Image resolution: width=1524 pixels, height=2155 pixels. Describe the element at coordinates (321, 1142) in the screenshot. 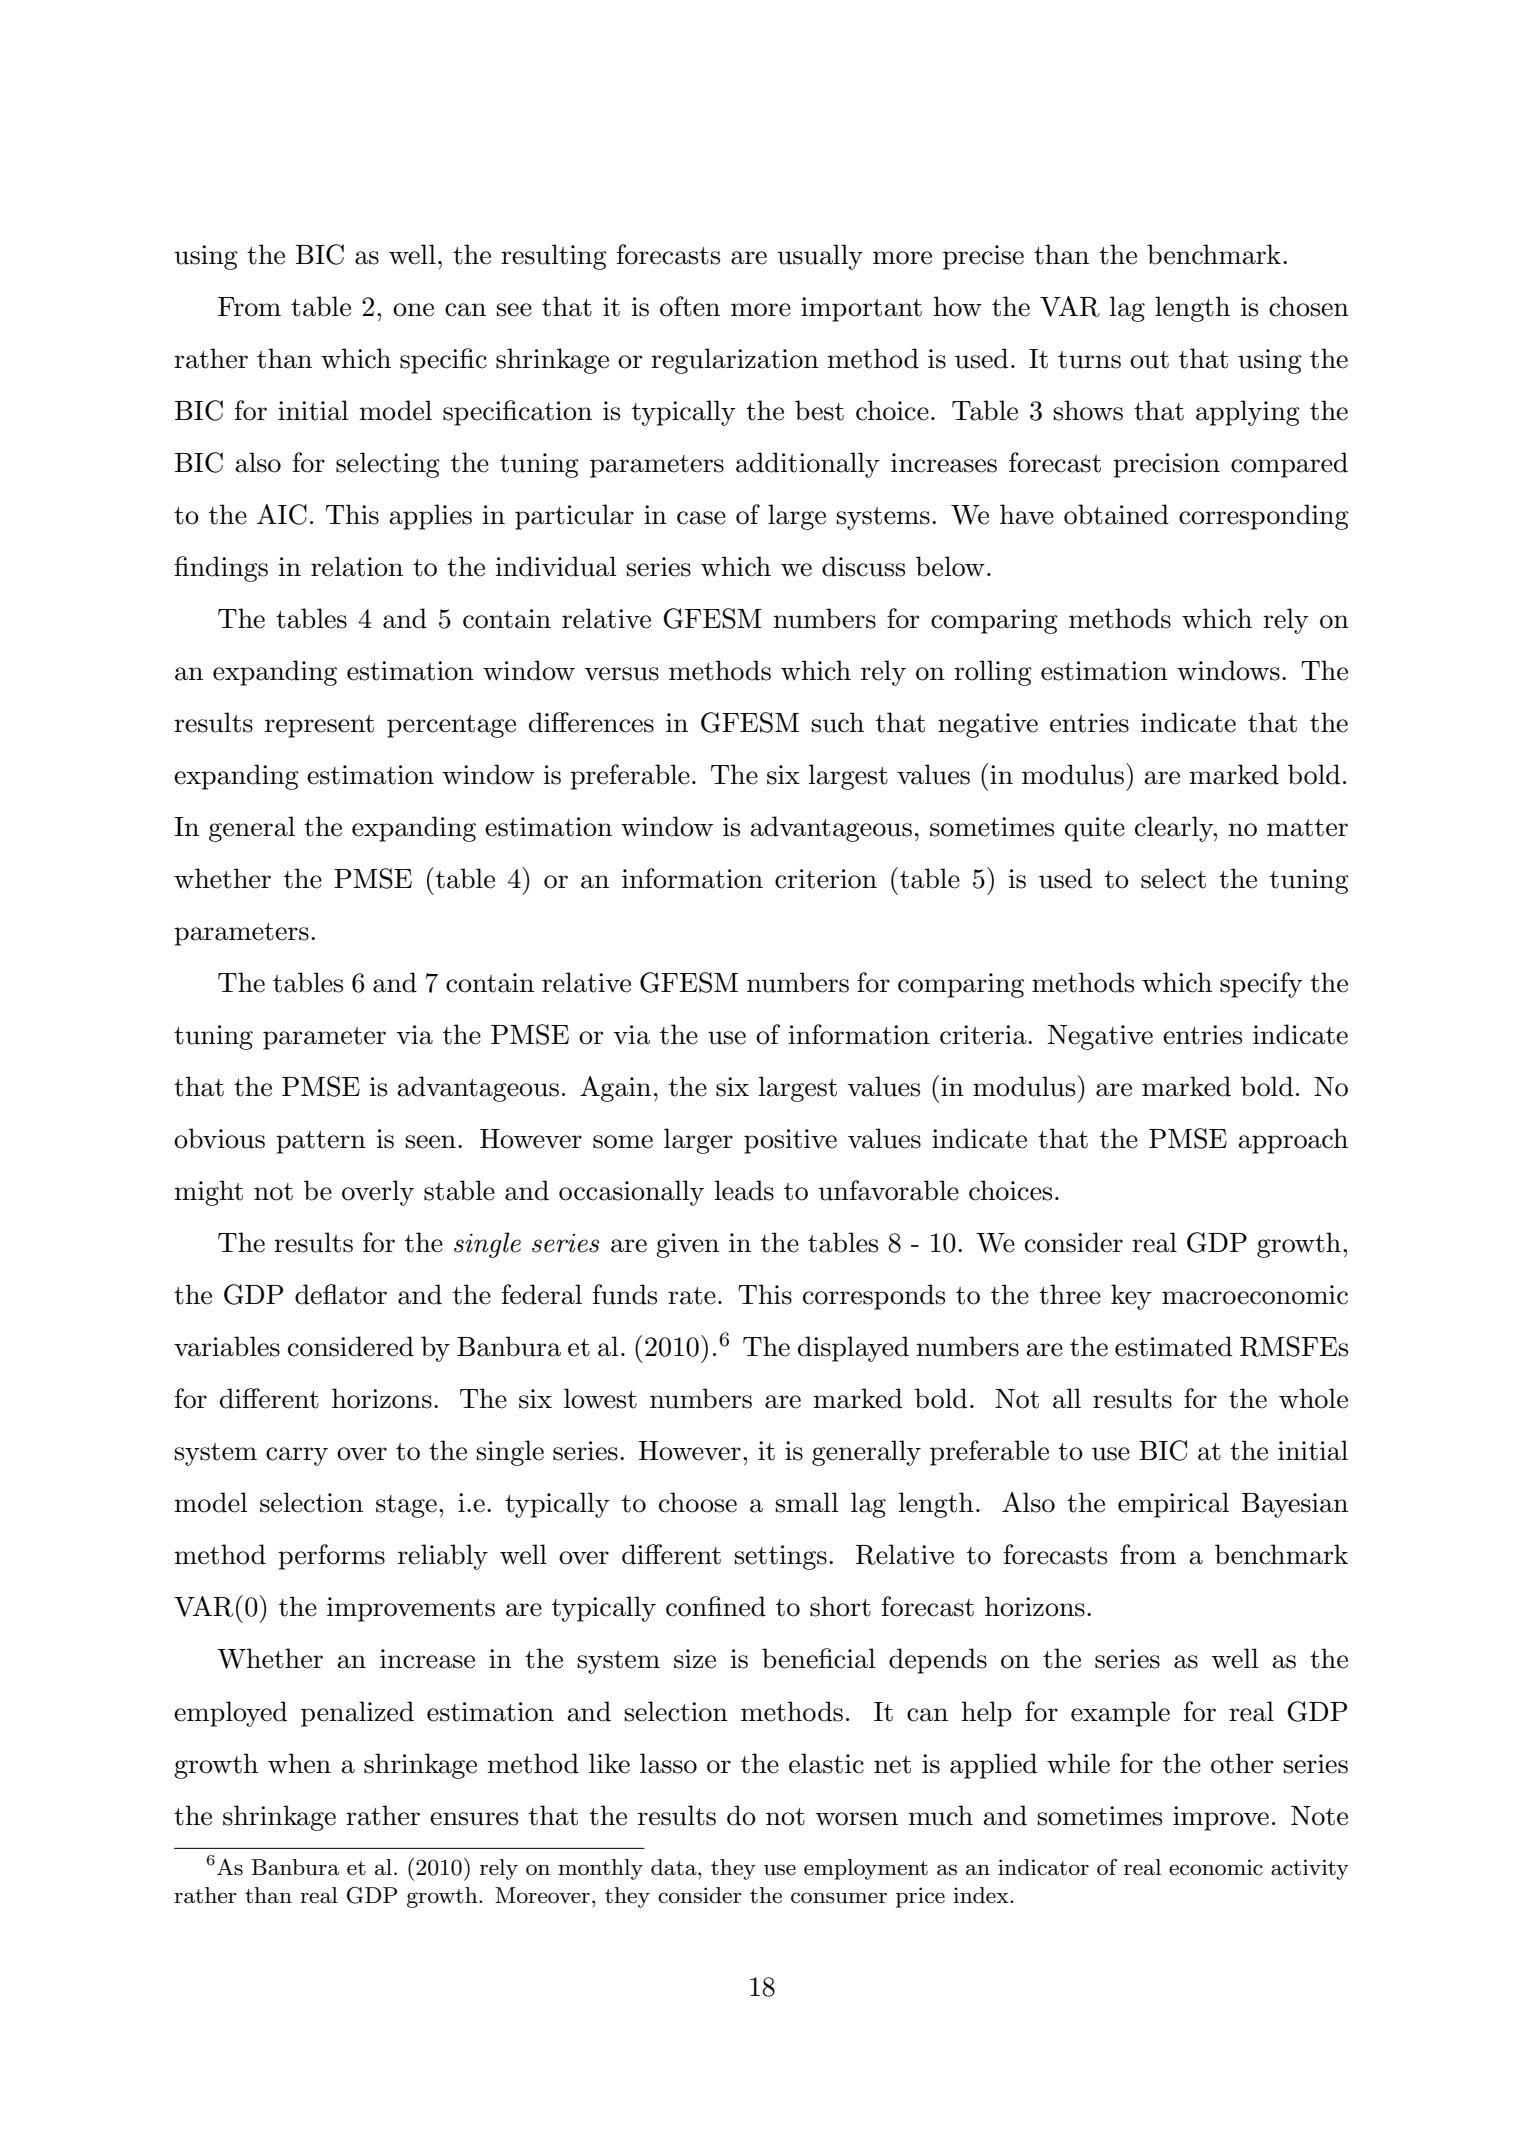

I see `pattern` at that location.
